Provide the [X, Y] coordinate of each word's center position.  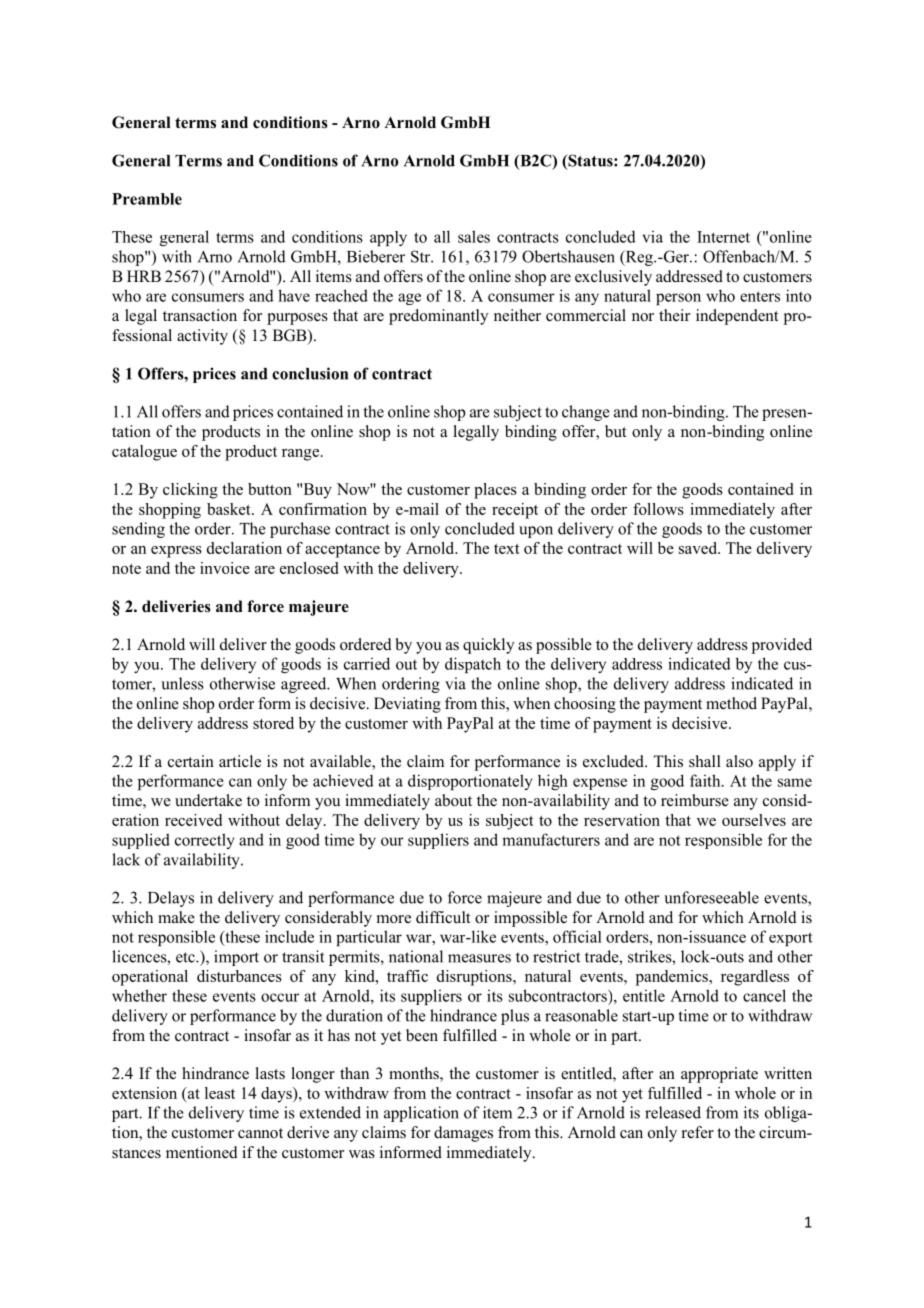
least [220, 1093]
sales [474, 236]
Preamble [147, 199]
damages [463, 1134]
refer [698, 1132]
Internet [723, 237]
